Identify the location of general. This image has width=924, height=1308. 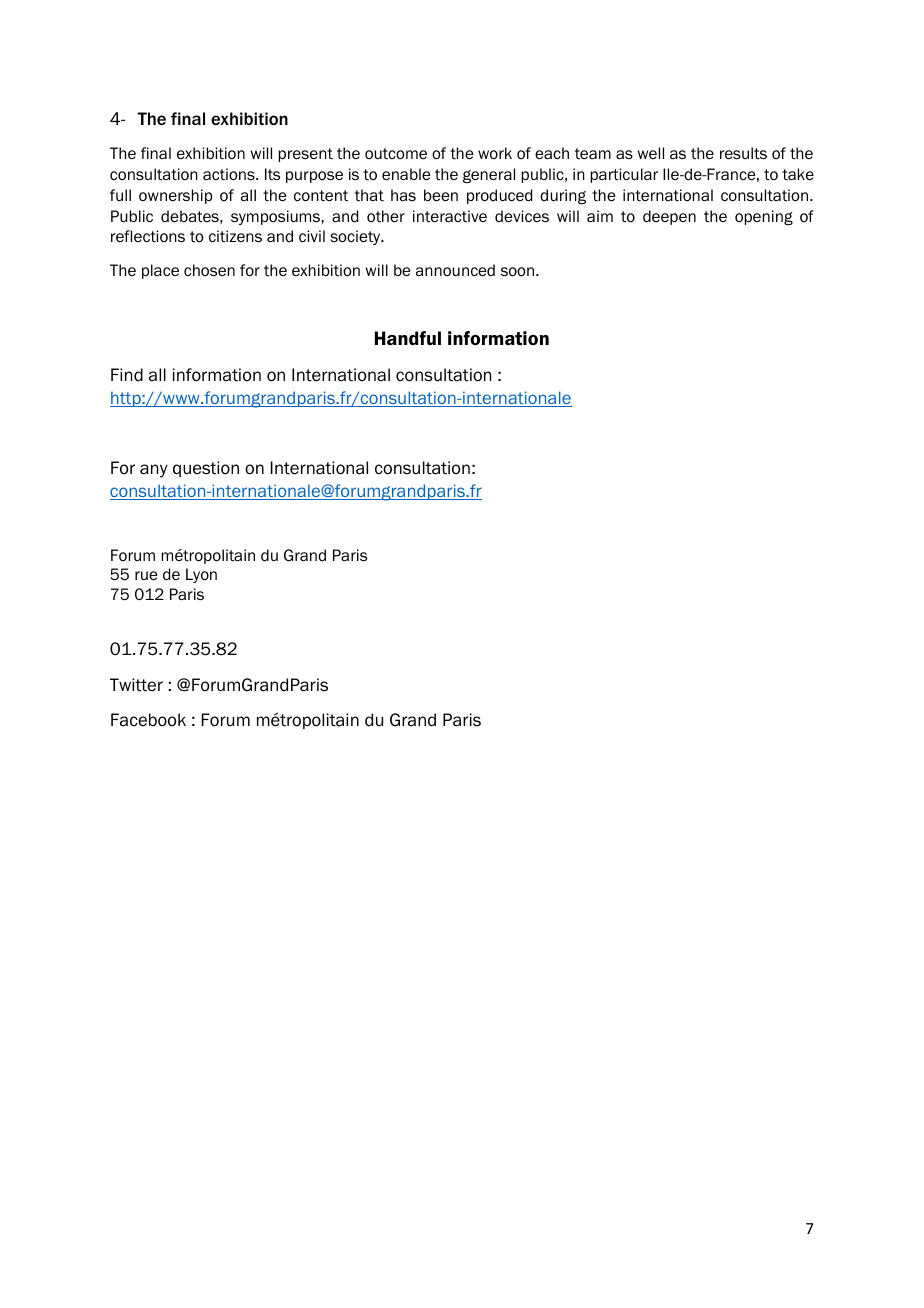
(489, 175).
